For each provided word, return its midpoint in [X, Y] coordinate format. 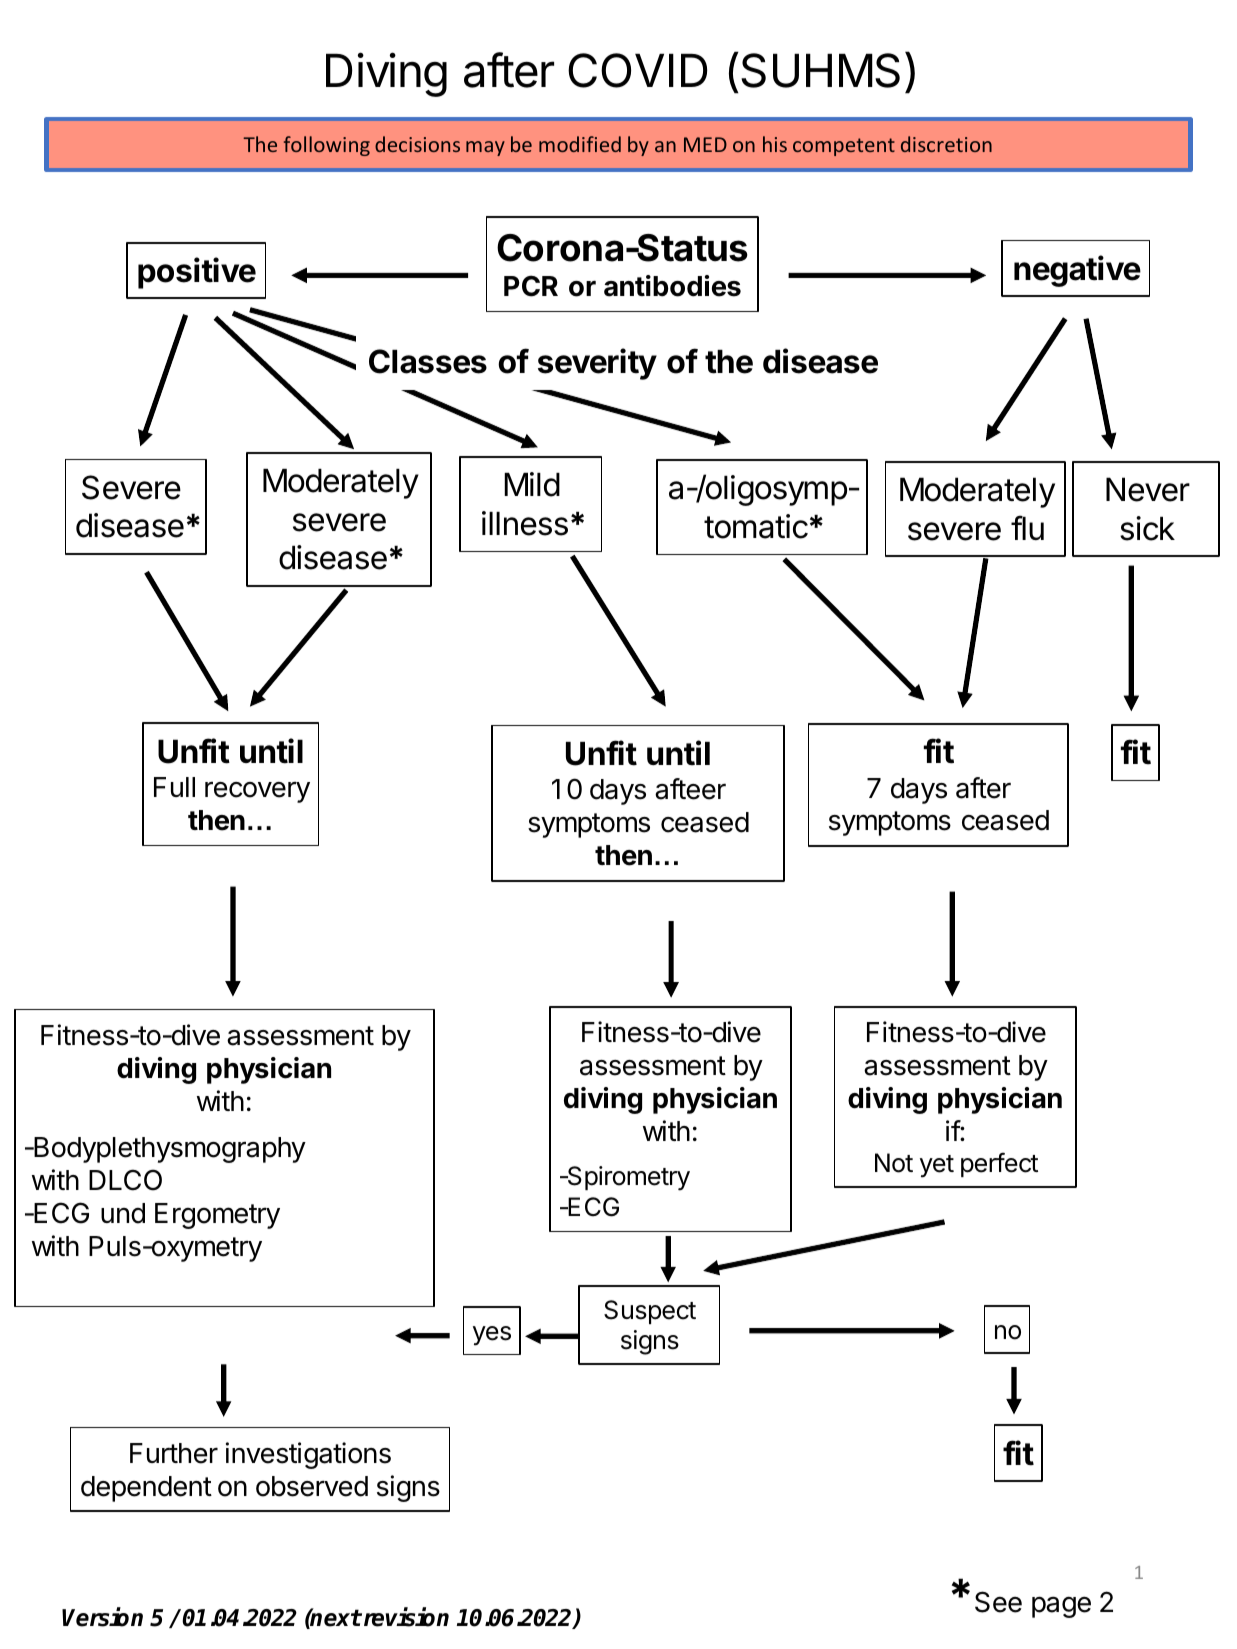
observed [312, 1486]
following [327, 146]
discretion [946, 144]
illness [525, 523]
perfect [999, 1164]
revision [405, 1617]
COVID [637, 70]
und [123, 1213]
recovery [257, 792]
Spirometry [627, 1178]
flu [1027, 527]
